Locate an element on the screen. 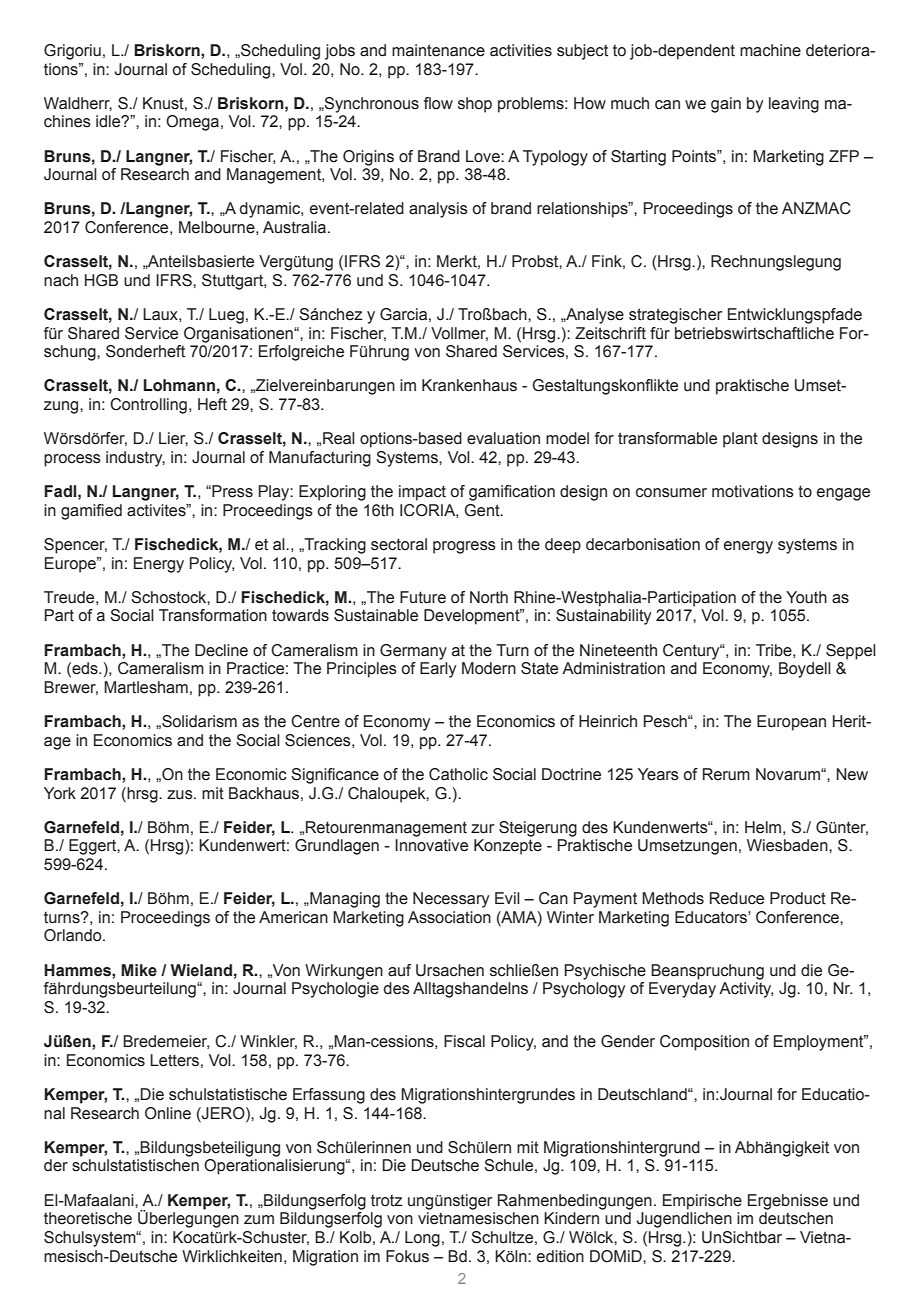  flow is located at coordinates (438, 103).
